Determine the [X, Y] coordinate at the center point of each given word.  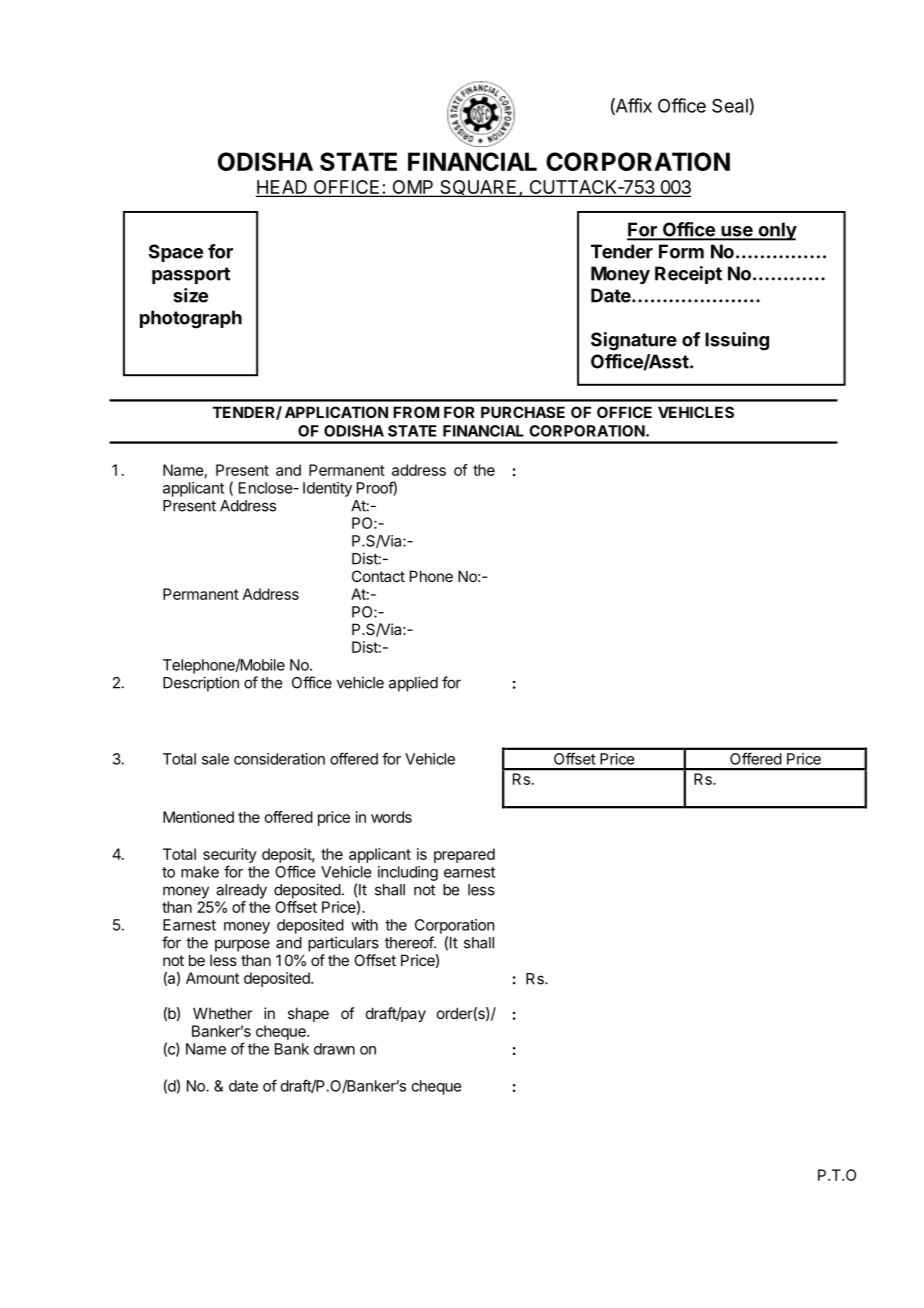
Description [201, 684]
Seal [730, 105]
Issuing [737, 341]
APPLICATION [336, 412]
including [408, 873]
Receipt [688, 275]
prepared [464, 855]
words [391, 817]
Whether [222, 1013]
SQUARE [478, 188]
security [230, 857]
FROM [416, 412]
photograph [191, 319]
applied [413, 684]
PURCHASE [523, 412]
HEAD [282, 188]
